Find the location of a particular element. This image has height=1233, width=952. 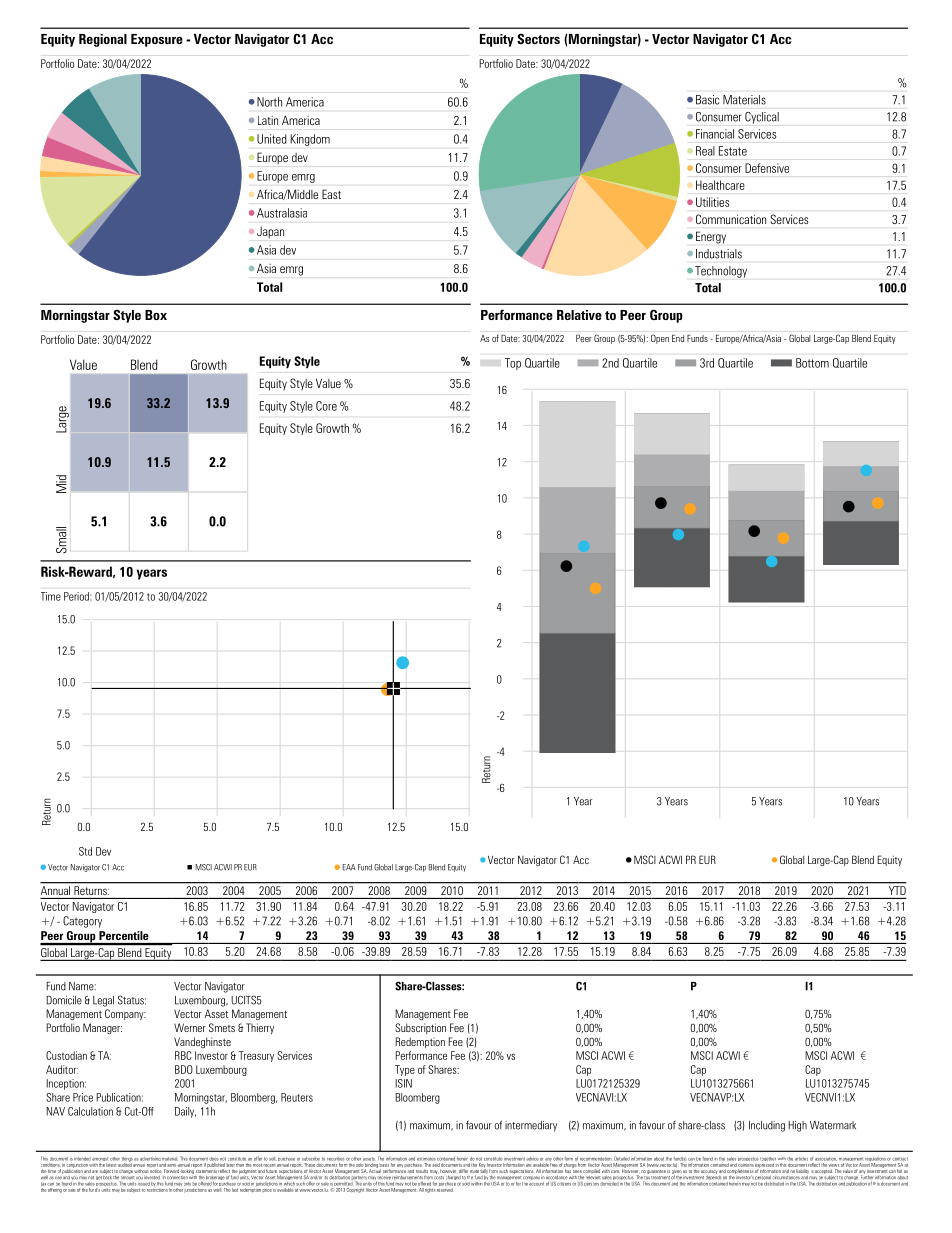

Top is located at coordinates (513, 364).
